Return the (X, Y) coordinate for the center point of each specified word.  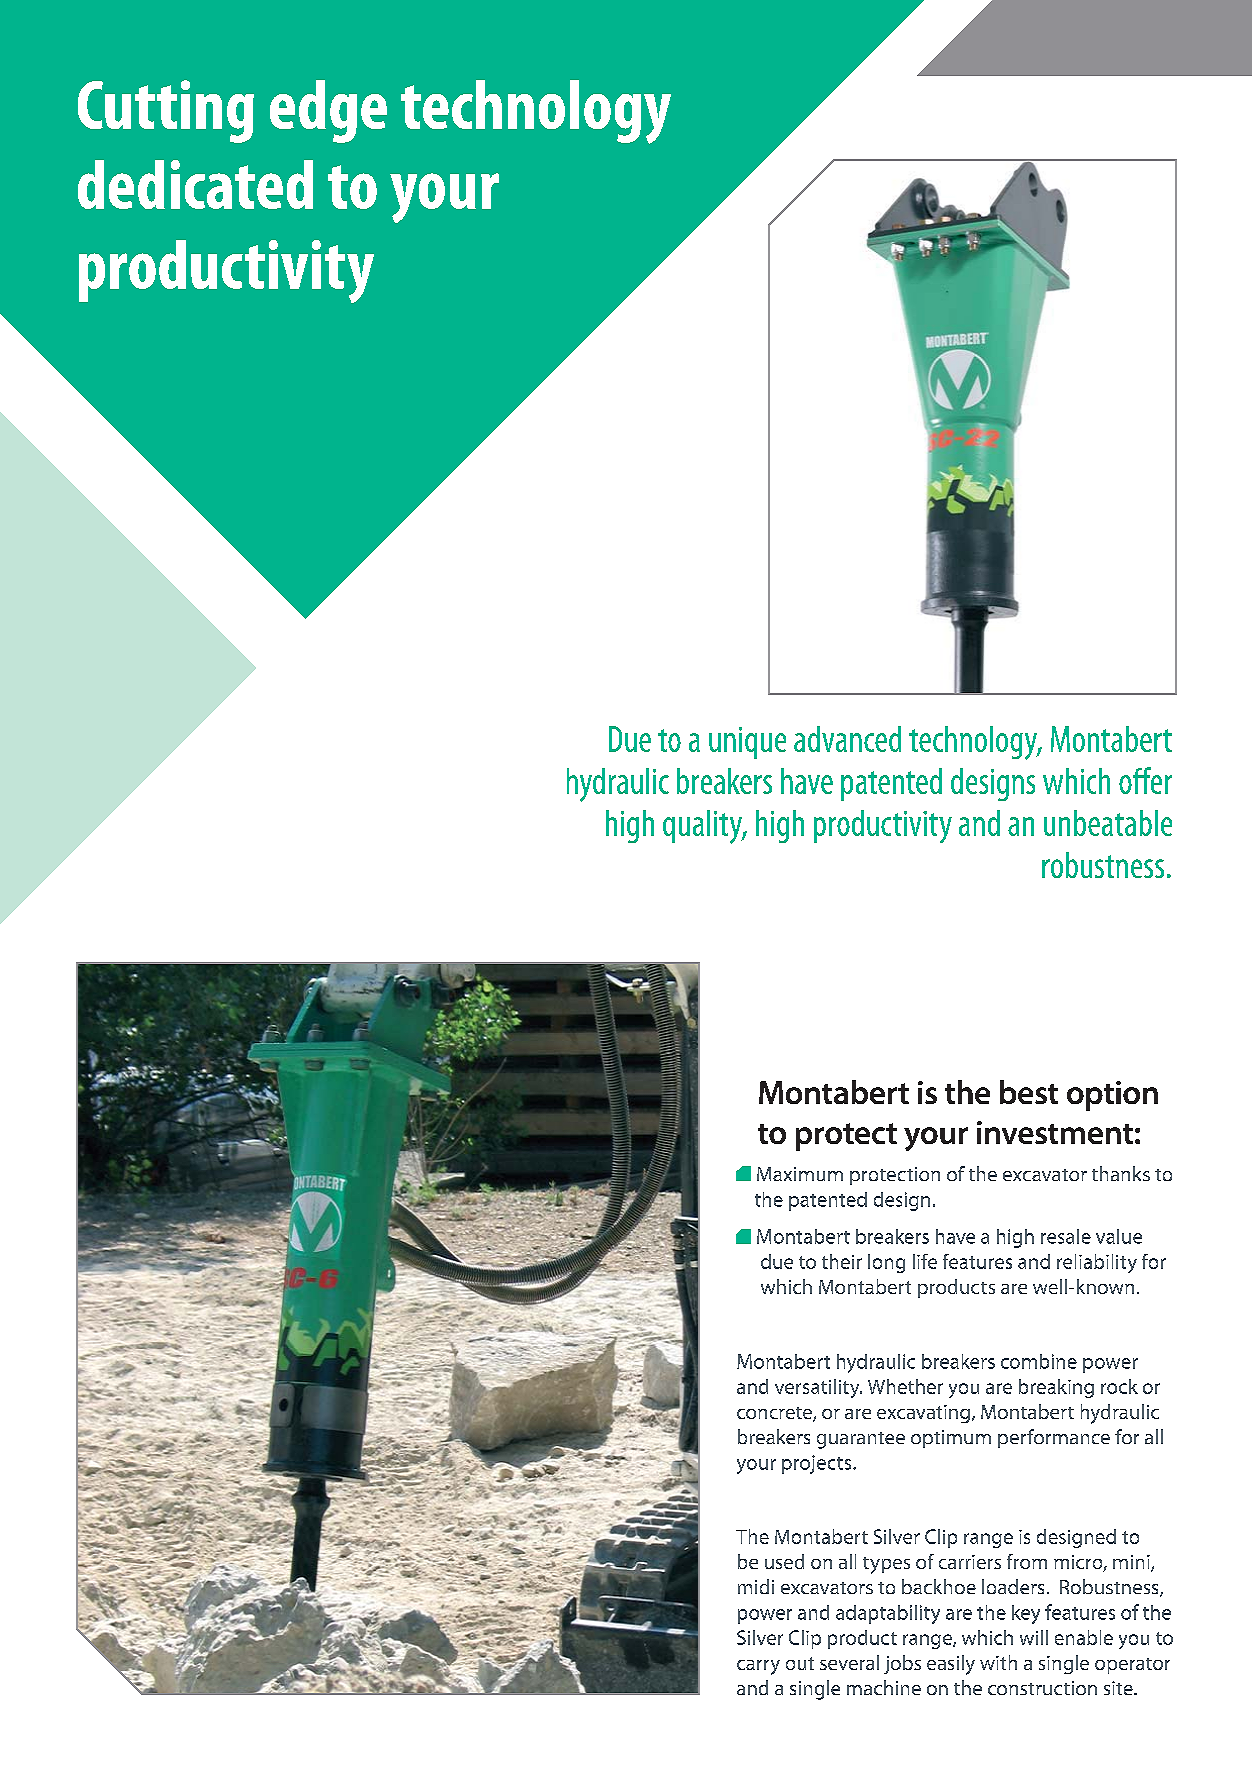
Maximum (800, 1174)
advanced (847, 739)
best (1029, 1092)
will (1034, 1637)
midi (756, 1586)
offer (1145, 780)
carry (758, 1667)
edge (328, 111)
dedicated (195, 184)
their (842, 1261)
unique (747, 743)
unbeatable (1108, 823)
